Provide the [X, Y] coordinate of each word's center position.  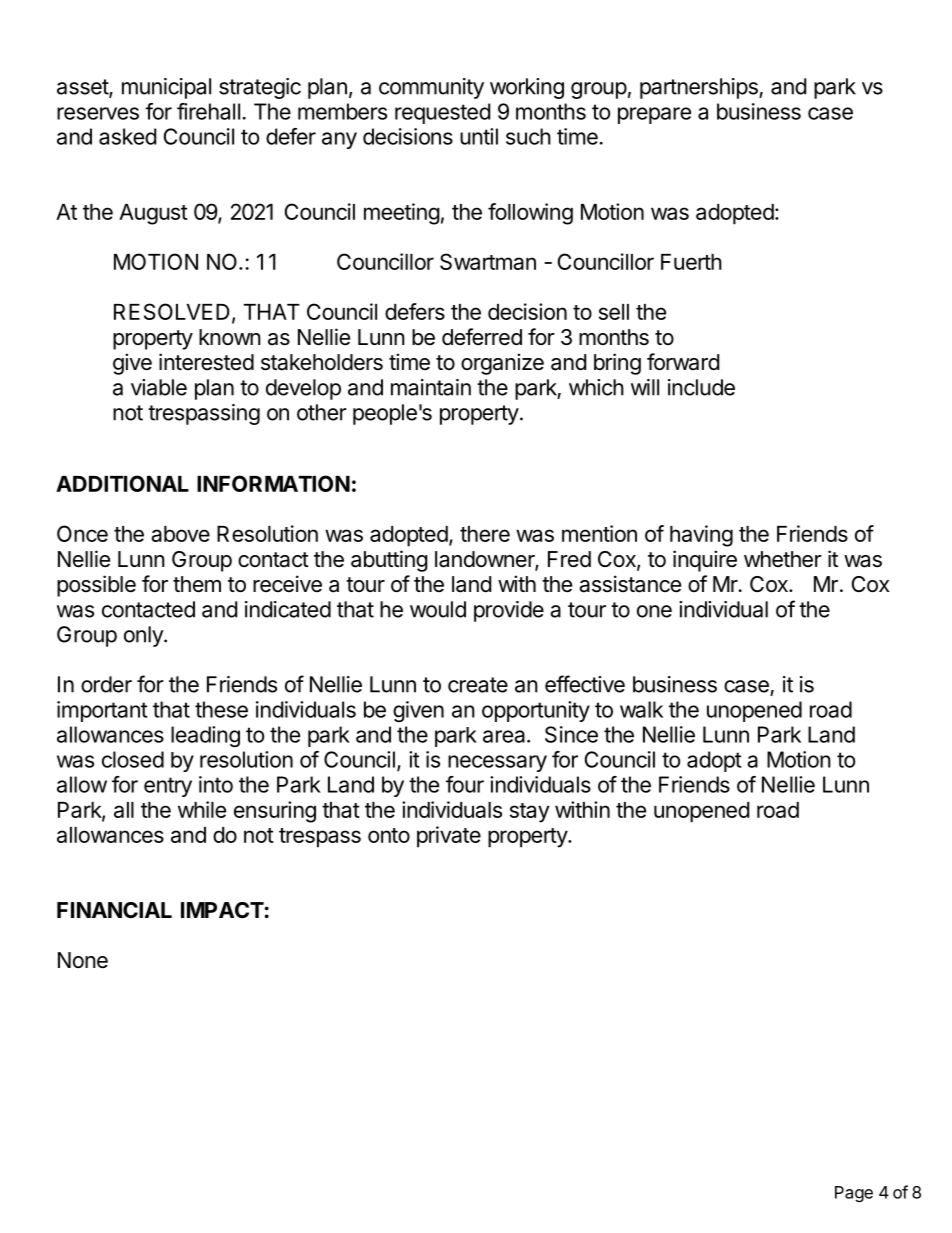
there [485, 534]
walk [641, 709]
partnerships [700, 88]
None [83, 960]
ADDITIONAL [122, 483]
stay [529, 813]
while [202, 809]
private [449, 837]
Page [854, 1194]
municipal [166, 88]
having [701, 536]
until [479, 136]
